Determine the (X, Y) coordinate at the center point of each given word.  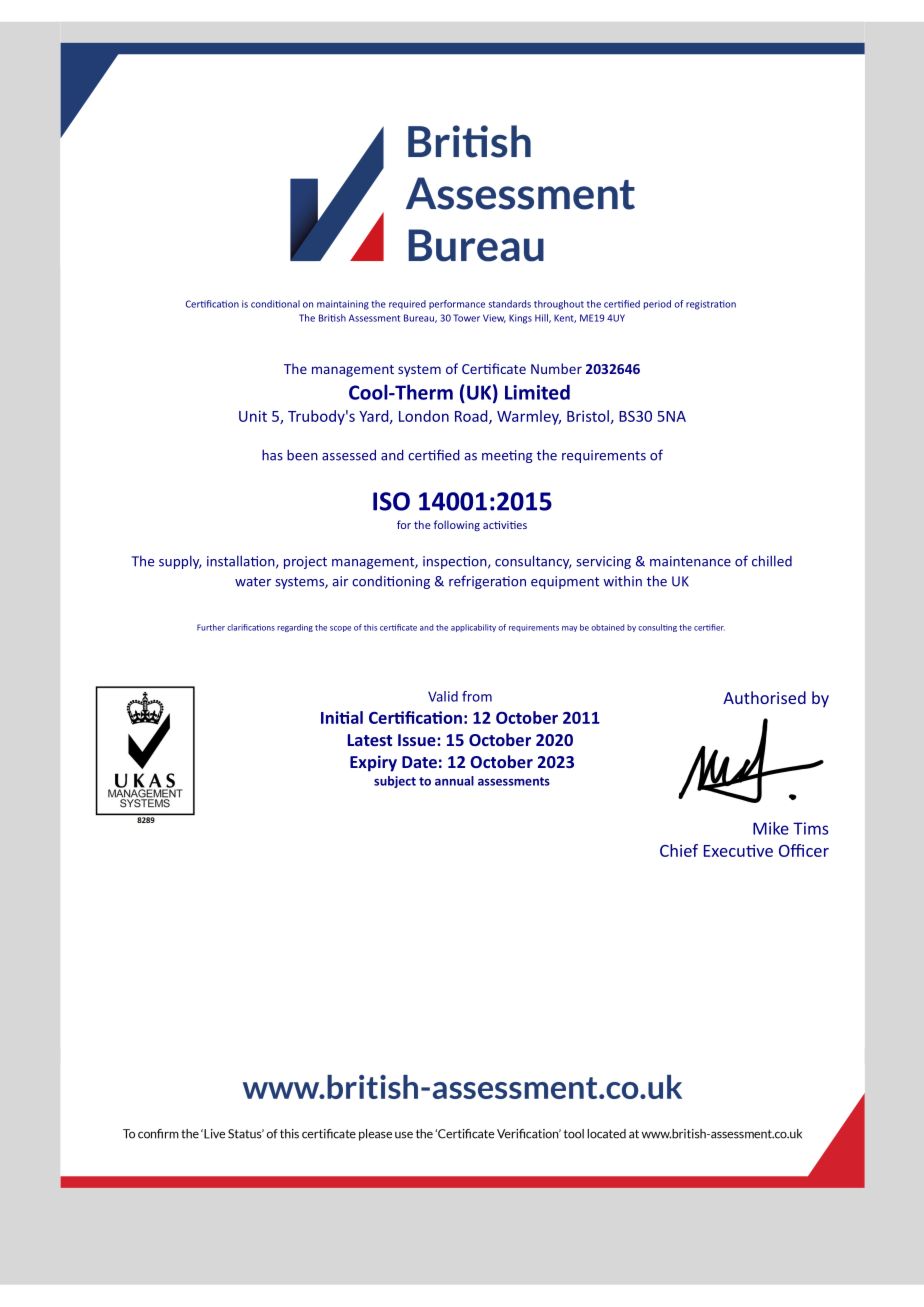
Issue (418, 740)
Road (472, 417)
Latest (370, 740)
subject (395, 782)
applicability (473, 628)
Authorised (764, 697)
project (305, 562)
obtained (607, 627)
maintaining (343, 305)
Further (211, 627)
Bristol (588, 416)
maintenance (690, 561)
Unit (253, 416)
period (657, 305)
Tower (466, 318)
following (457, 525)
